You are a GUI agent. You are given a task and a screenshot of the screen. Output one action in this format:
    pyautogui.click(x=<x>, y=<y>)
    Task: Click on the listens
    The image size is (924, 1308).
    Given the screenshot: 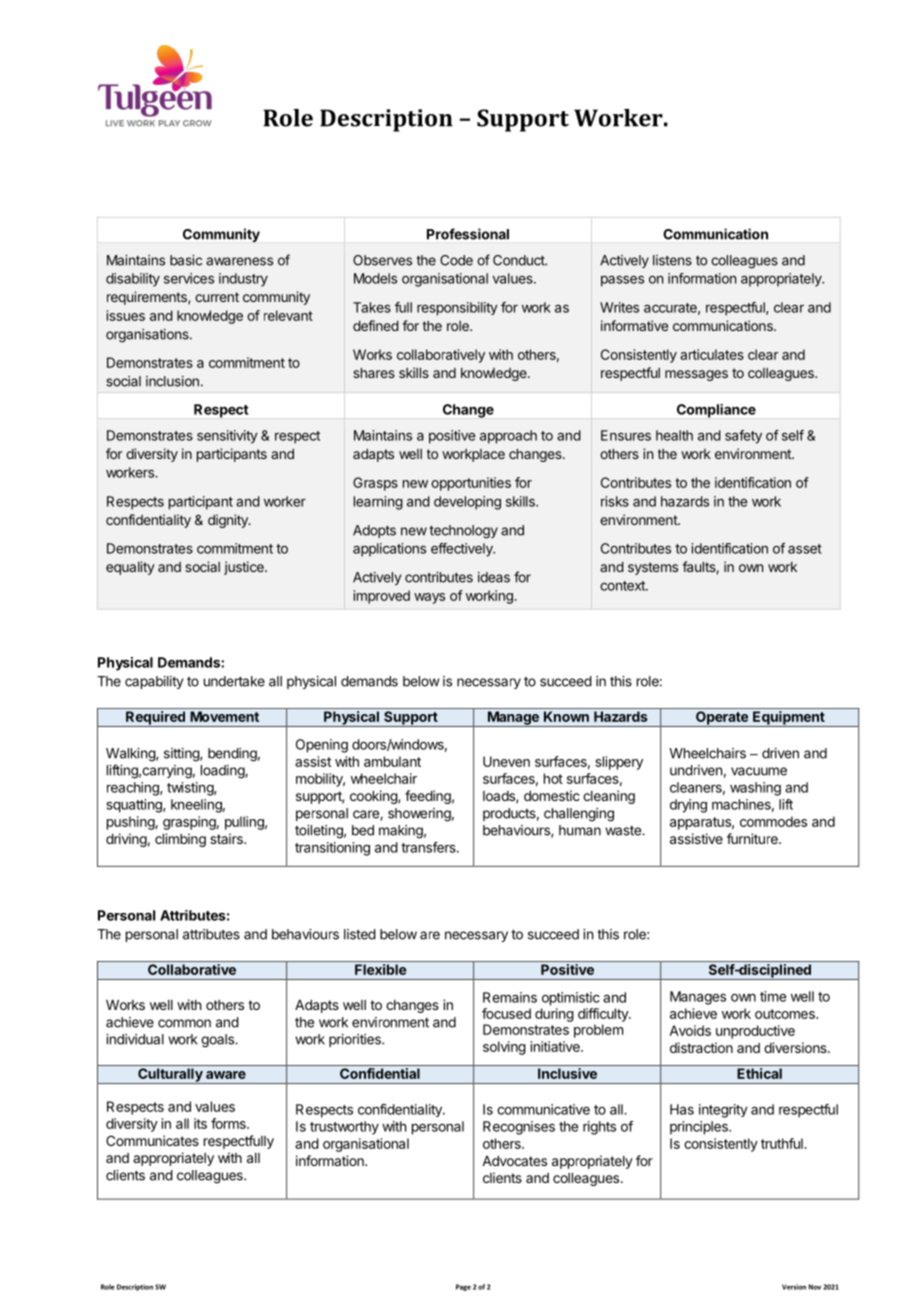 What is the action you would take?
    pyautogui.click(x=672, y=260)
